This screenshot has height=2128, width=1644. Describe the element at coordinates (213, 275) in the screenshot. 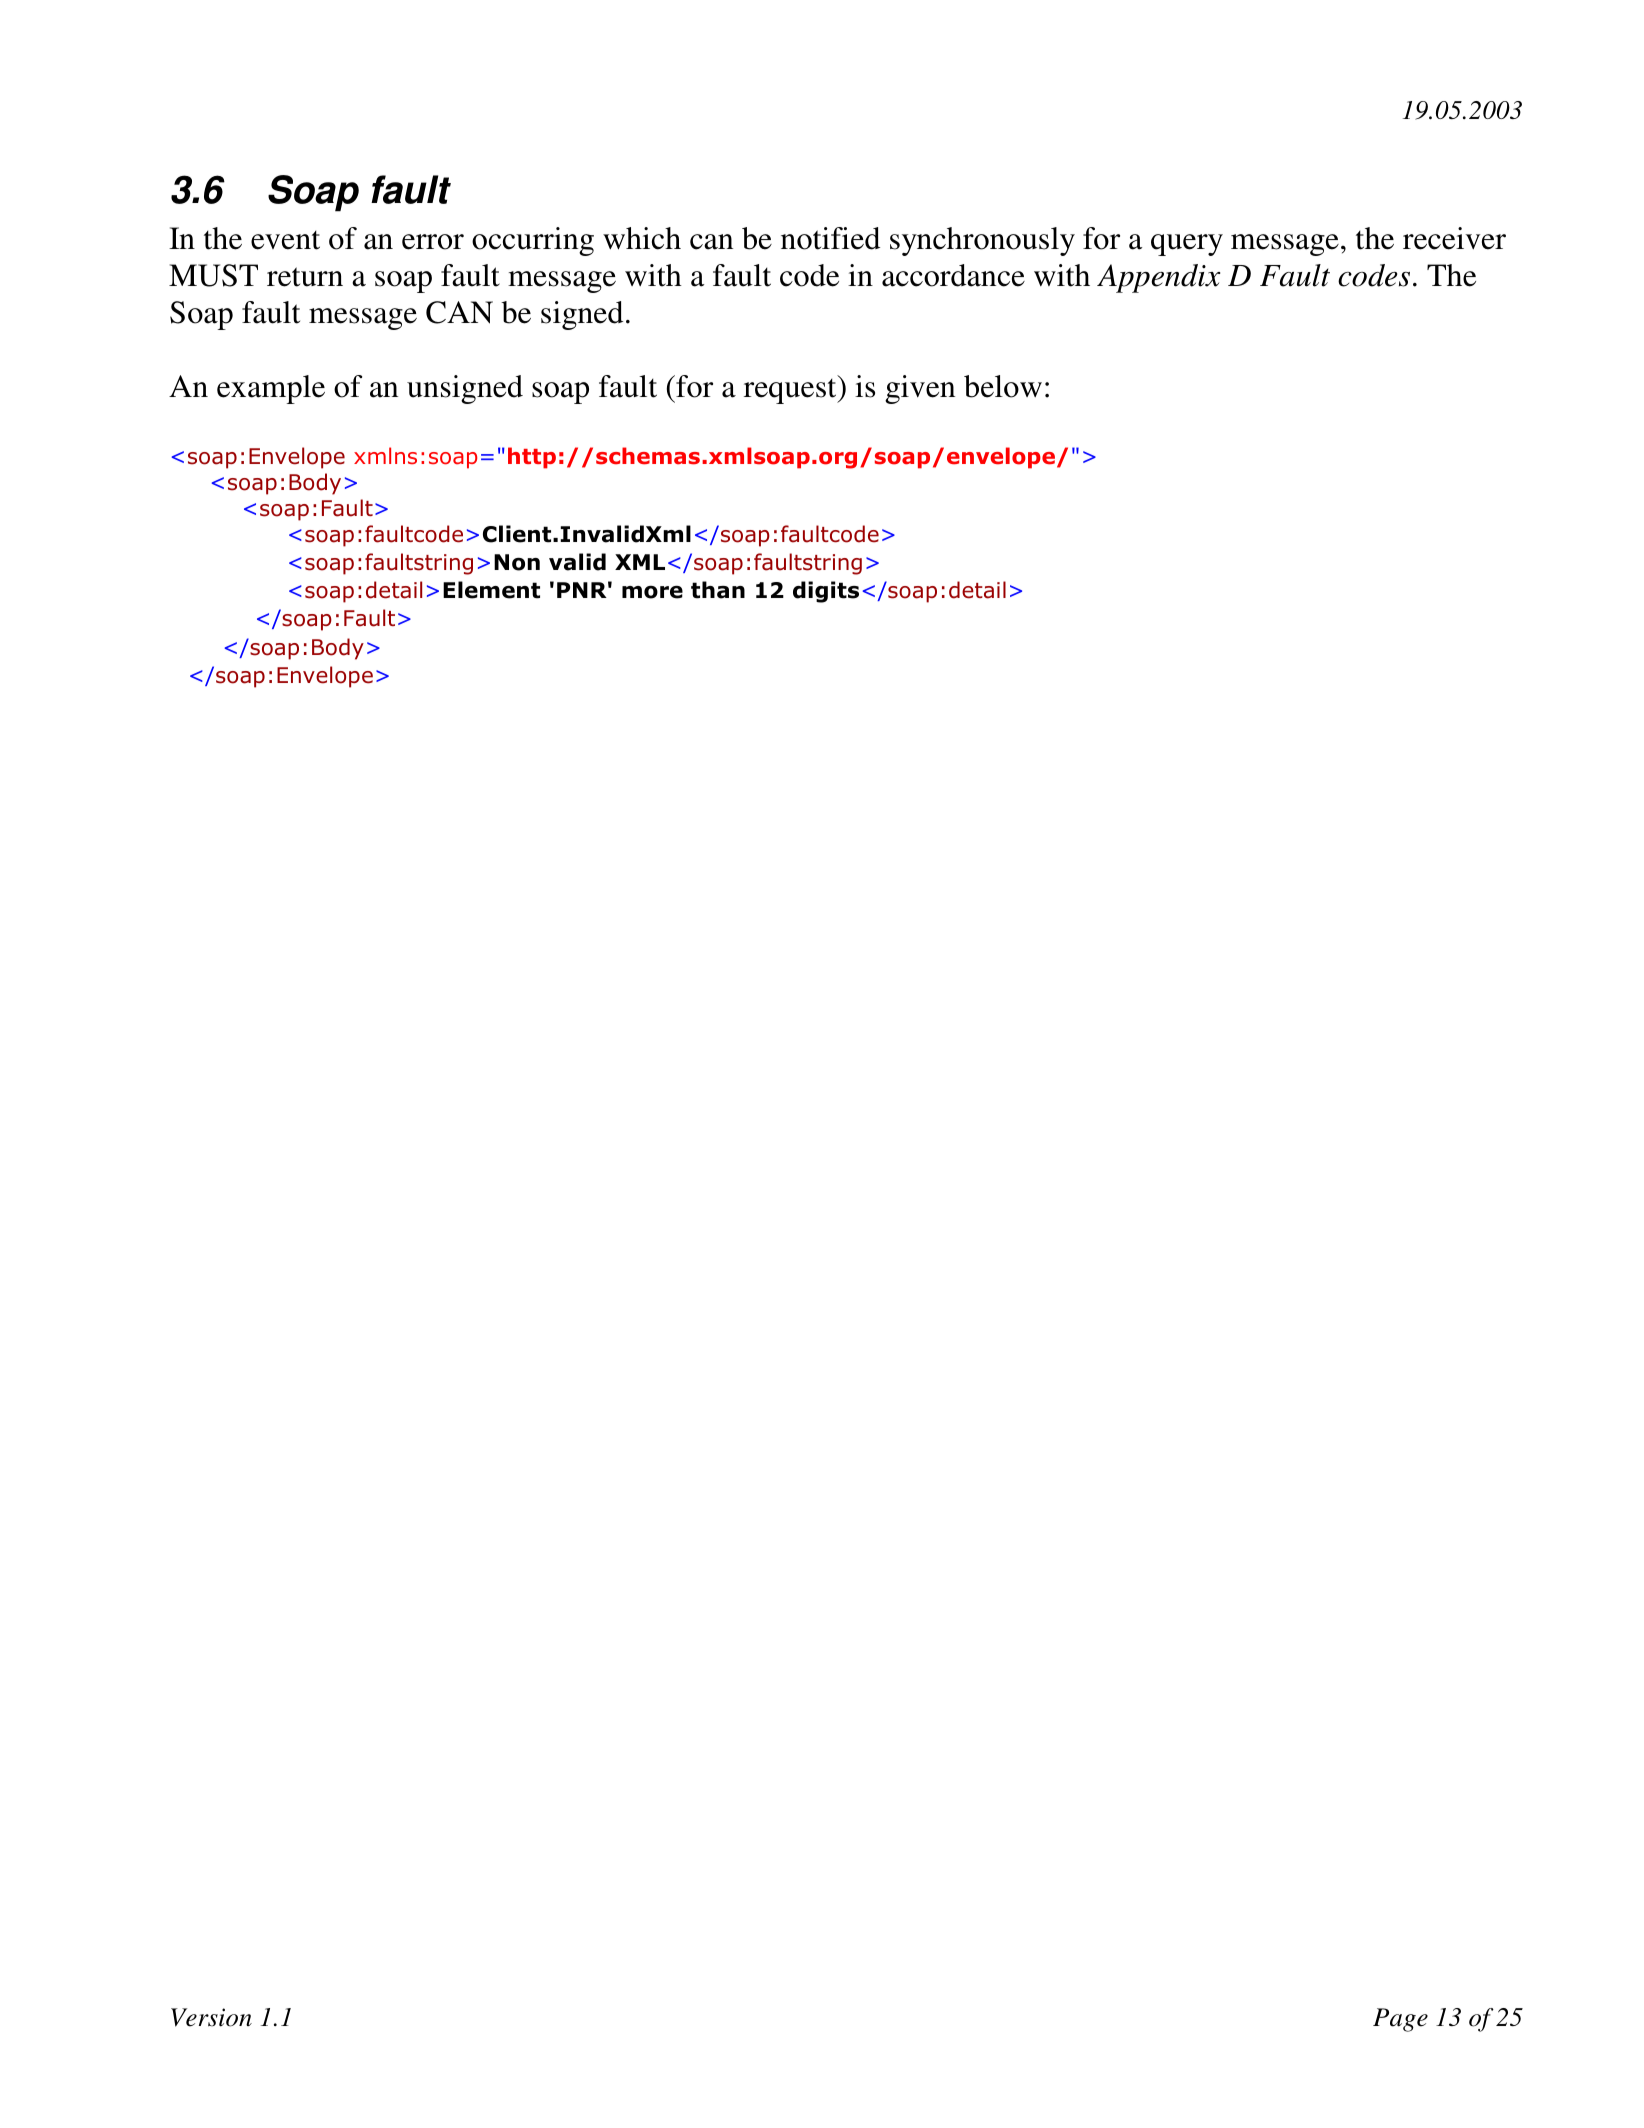

I see `MUST` at that location.
